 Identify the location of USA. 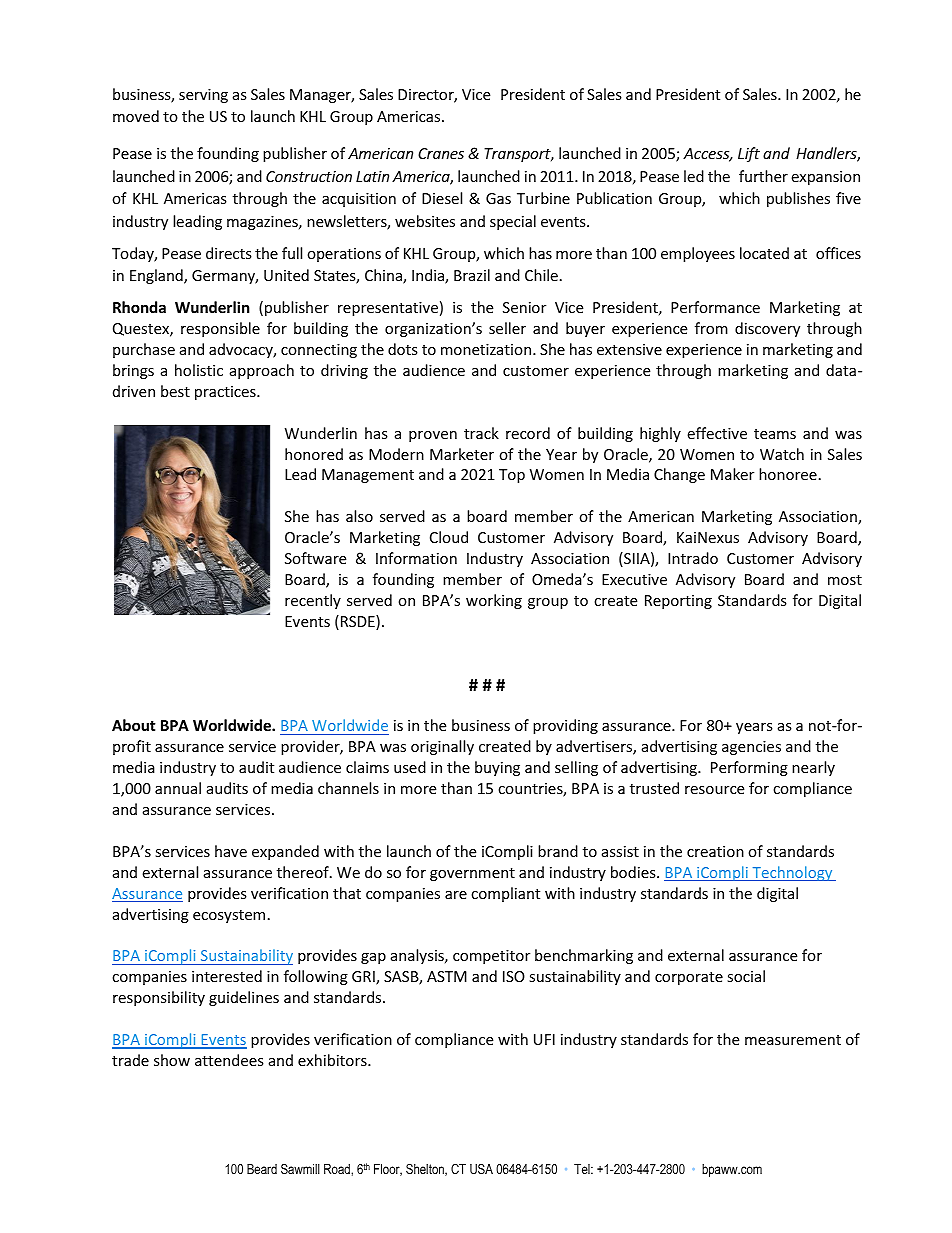
(481, 1169).
